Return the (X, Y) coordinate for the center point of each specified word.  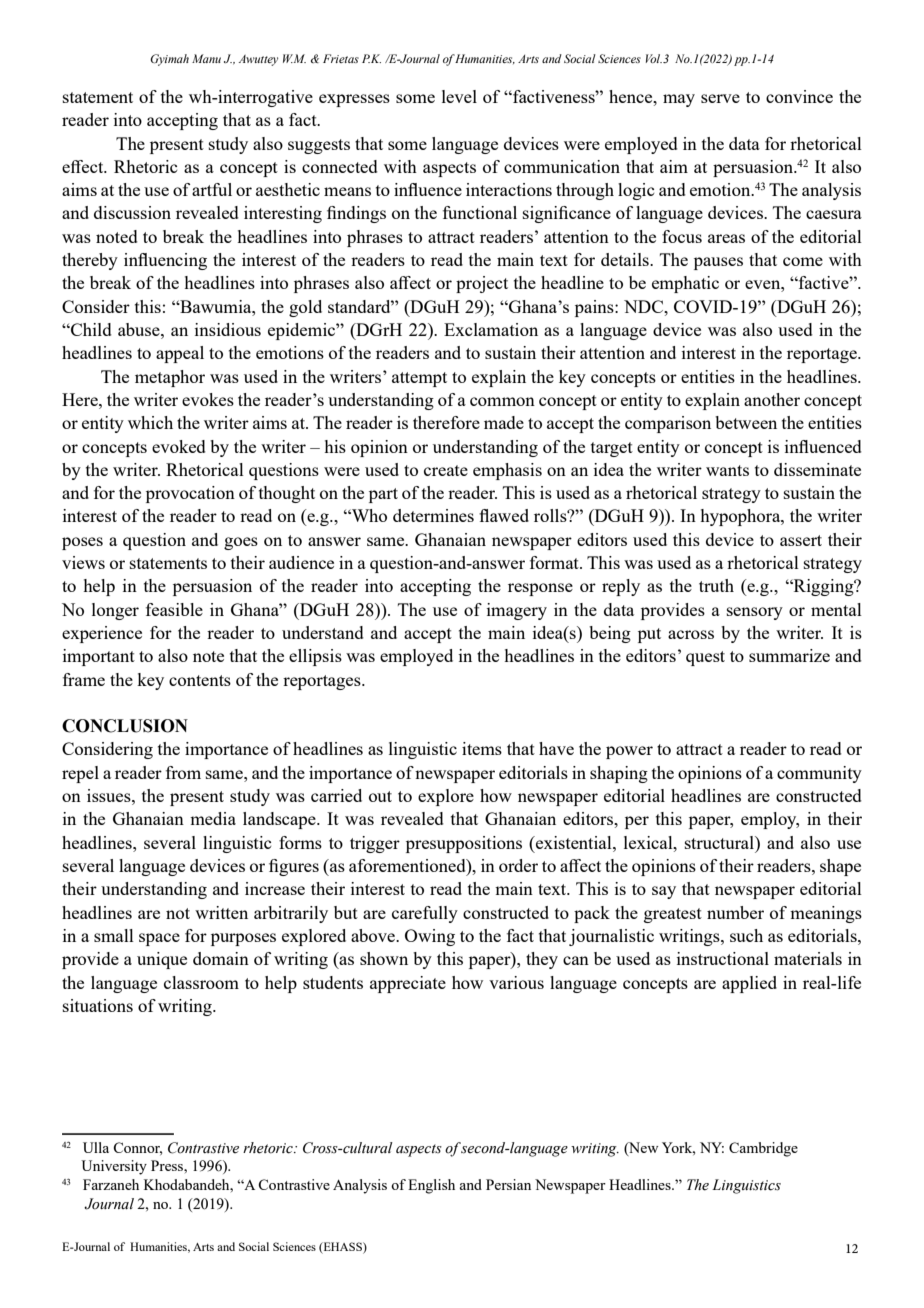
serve (720, 98)
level (459, 96)
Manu (206, 58)
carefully (425, 914)
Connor (137, 1148)
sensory (755, 613)
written (221, 912)
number (735, 912)
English (431, 1186)
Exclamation (491, 329)
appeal (180, 354)
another (772, 399)
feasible (174, 609)
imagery (517, 611)
